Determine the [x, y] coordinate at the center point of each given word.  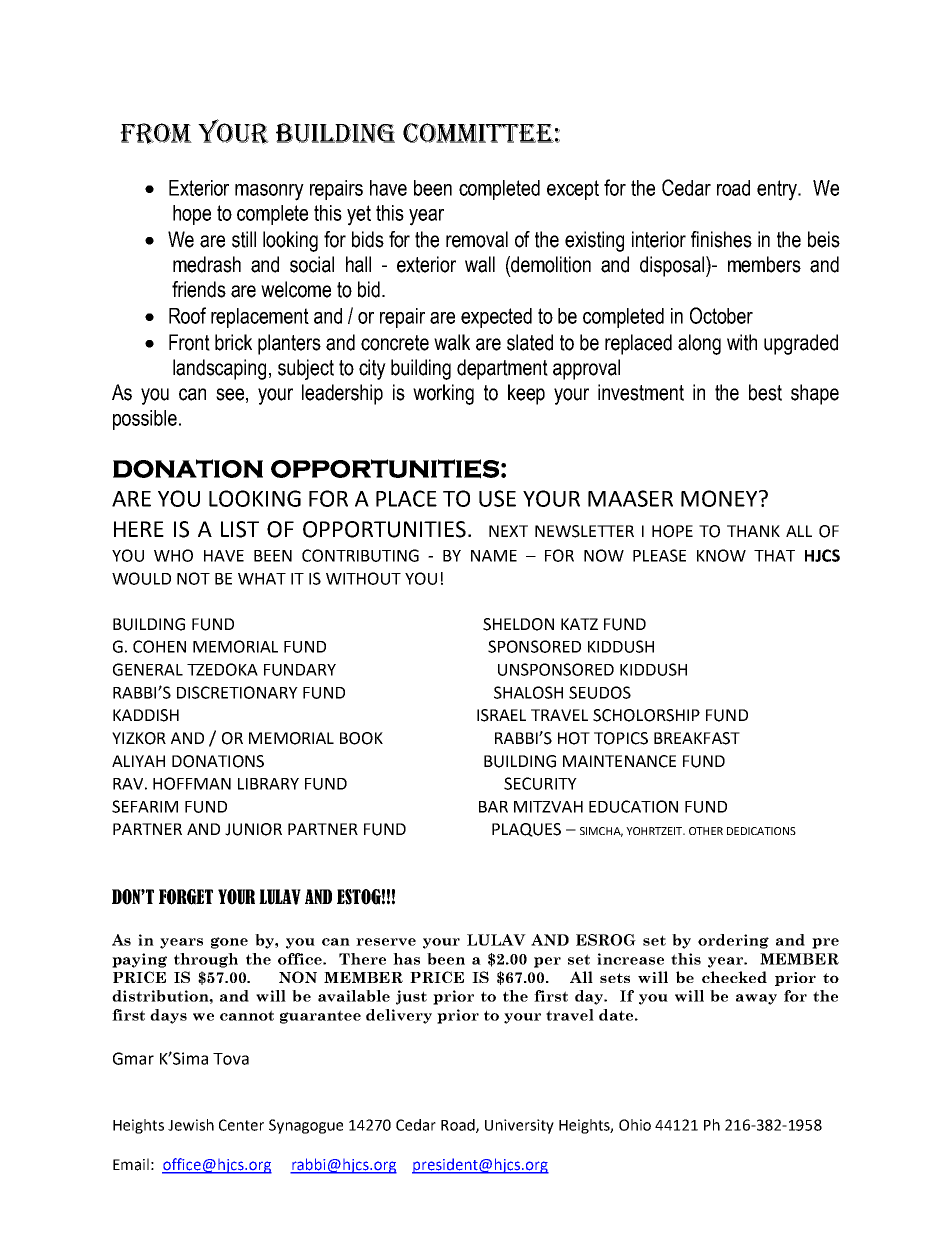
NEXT [508, 531]
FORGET [186, 897]
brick [233, 342]
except [573, 190]
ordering [733, 941]
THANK [753, 531]
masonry [269, 192]
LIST [240, 529]
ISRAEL [501, 715]
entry [778, 190]
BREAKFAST [697, 738]
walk [452, 342]
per [547, 962]
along [699, 344]
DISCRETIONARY [237, 692]
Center [241, 1125]
